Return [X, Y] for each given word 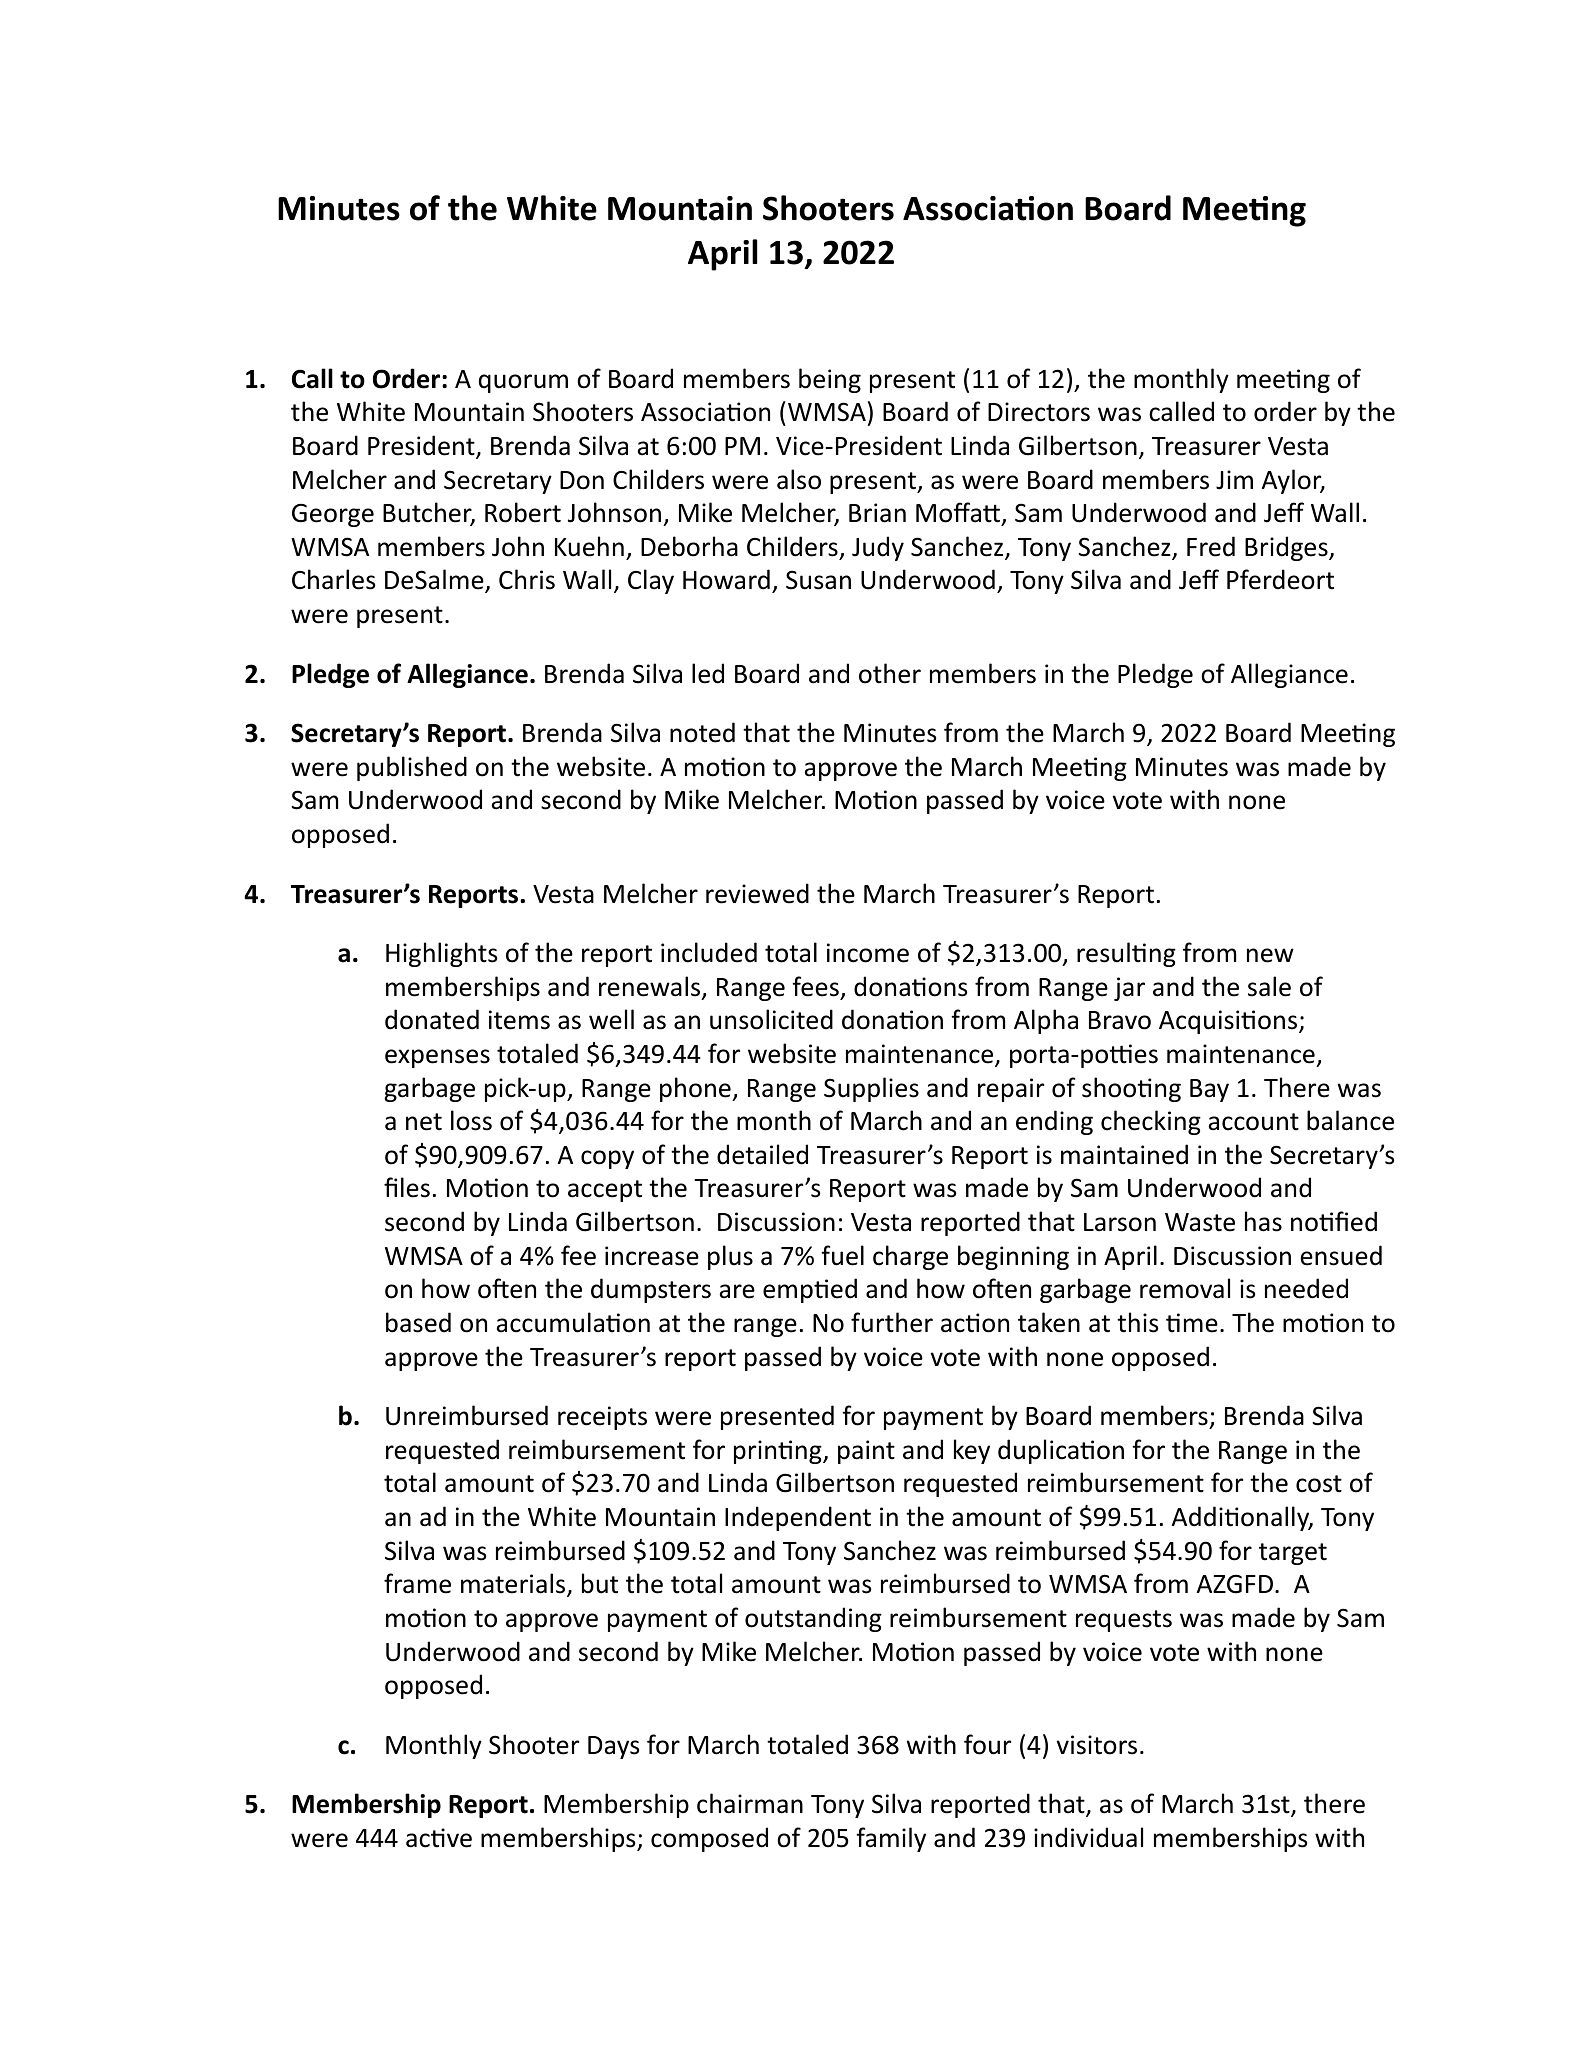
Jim [1234, 480]
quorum [523, 383]
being [830, 380]
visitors [1097, 1745]
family [891, 1839]
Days [613, 1747]
